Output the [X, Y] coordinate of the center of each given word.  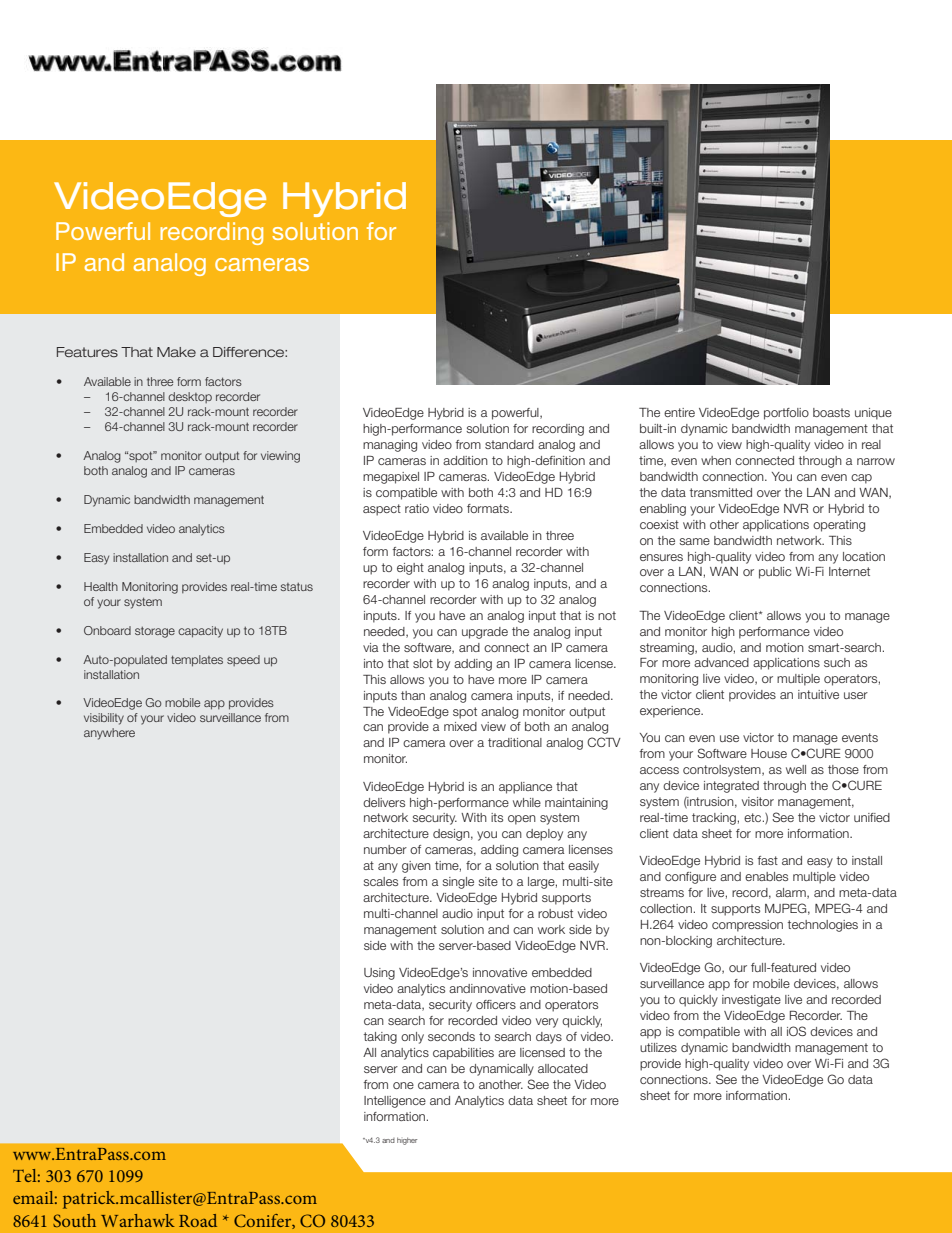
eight [410, 569]
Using [379, 974]
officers [496, 1004]
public [775, 573]
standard [509, 444]
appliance [525, 788]
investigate [751, 1001]
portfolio [786, 414]
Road [198, 1220]
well [796, 769]
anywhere [109, 734]
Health [101, 586]
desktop [190, 397]
